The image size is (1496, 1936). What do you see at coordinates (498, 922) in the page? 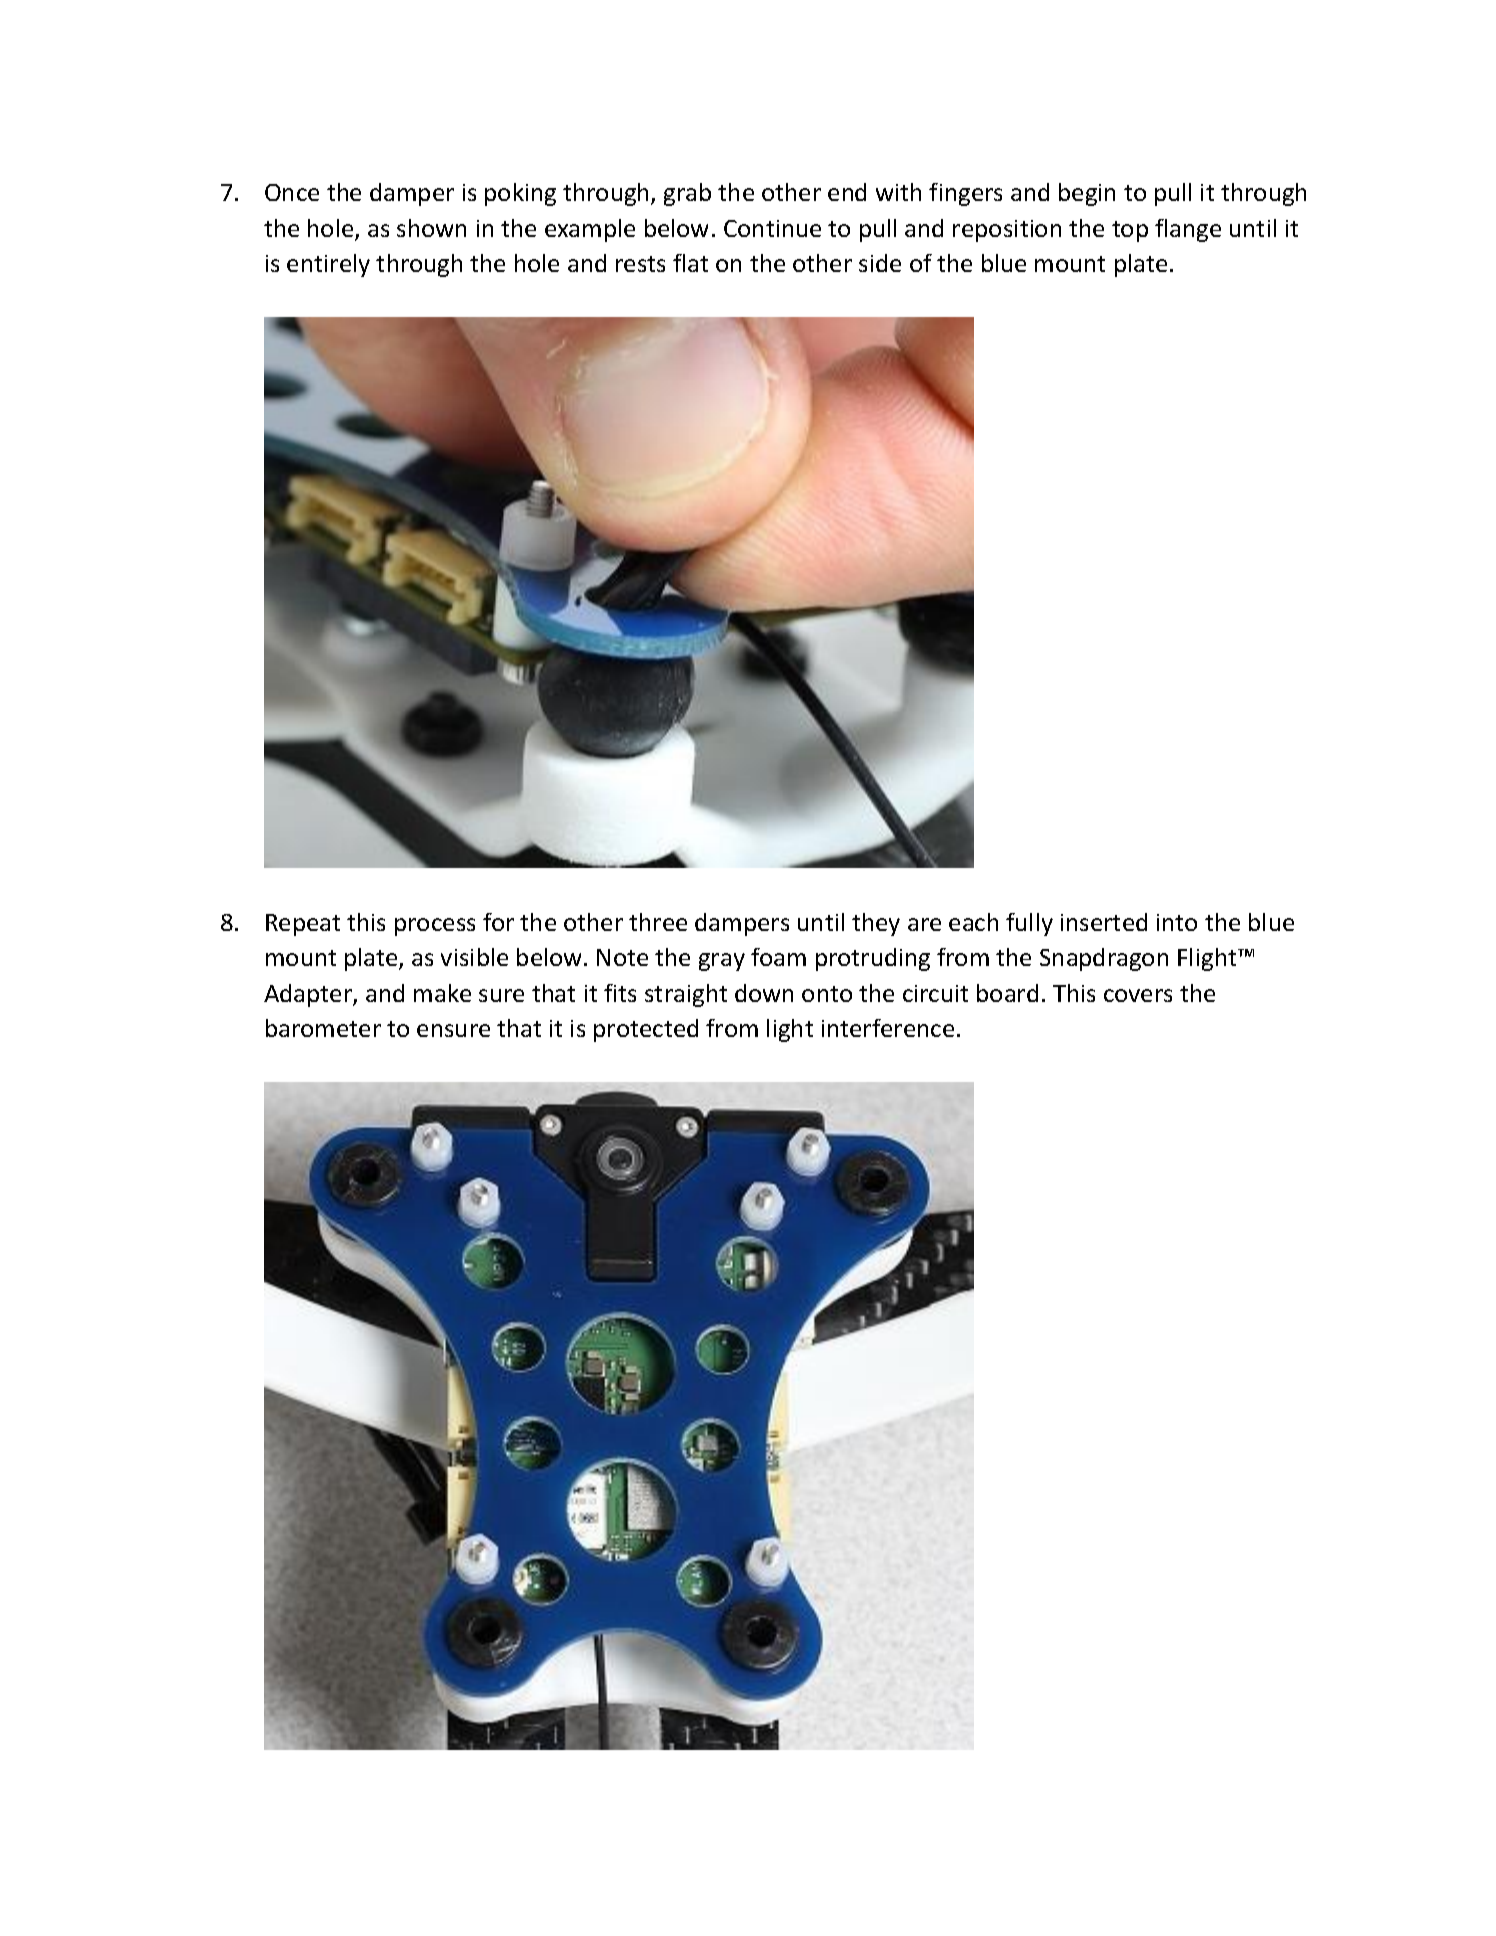
I see `for` at bounding box center [498, 922].
